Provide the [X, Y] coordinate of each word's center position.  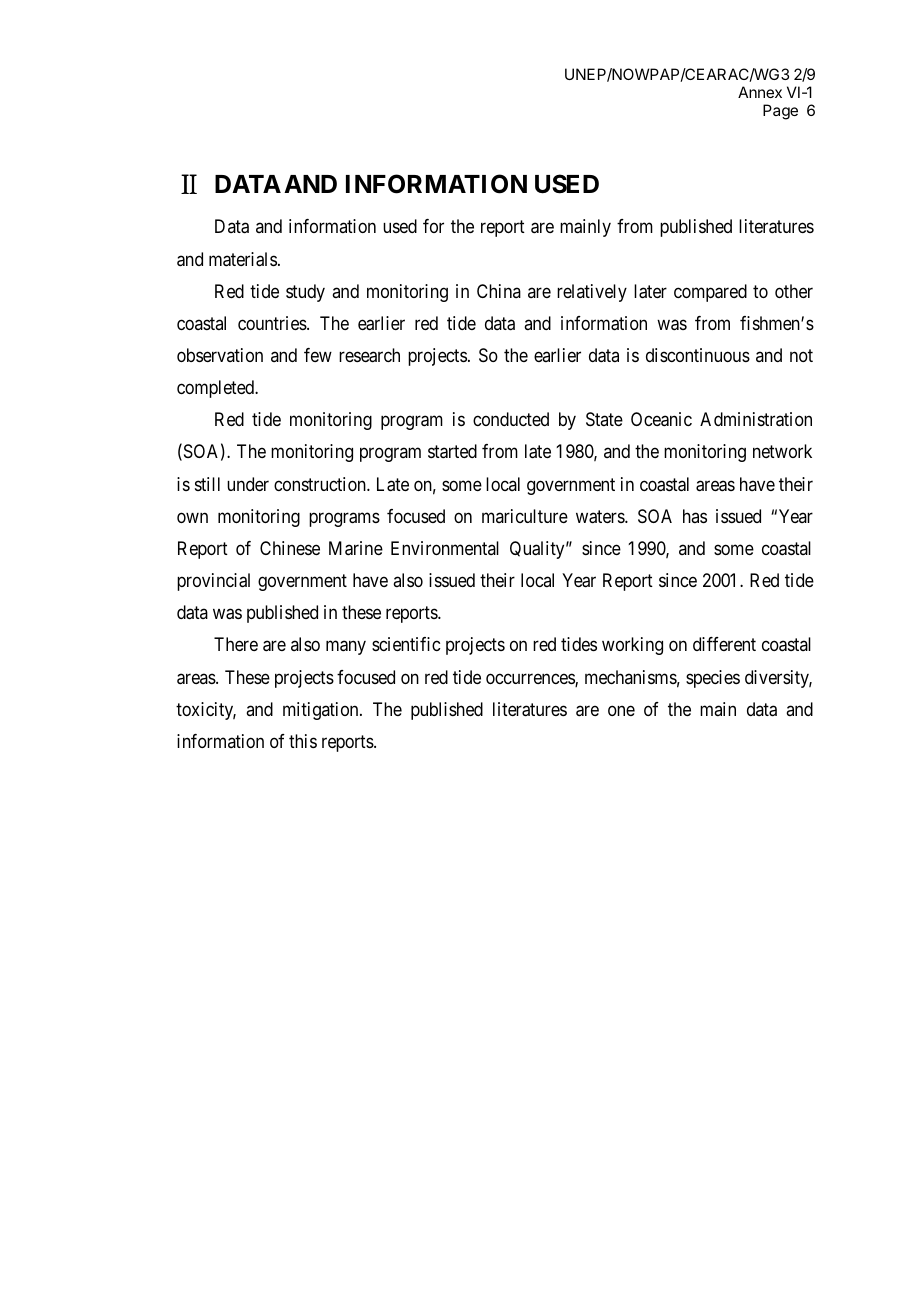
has [695, 516]
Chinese [290, 548]
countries [273, 323]
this [303, 741]
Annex [760, 92]
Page [780, 112]
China [499, 291]
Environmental [445, 548]
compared [710, 293]
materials [243, 259]
